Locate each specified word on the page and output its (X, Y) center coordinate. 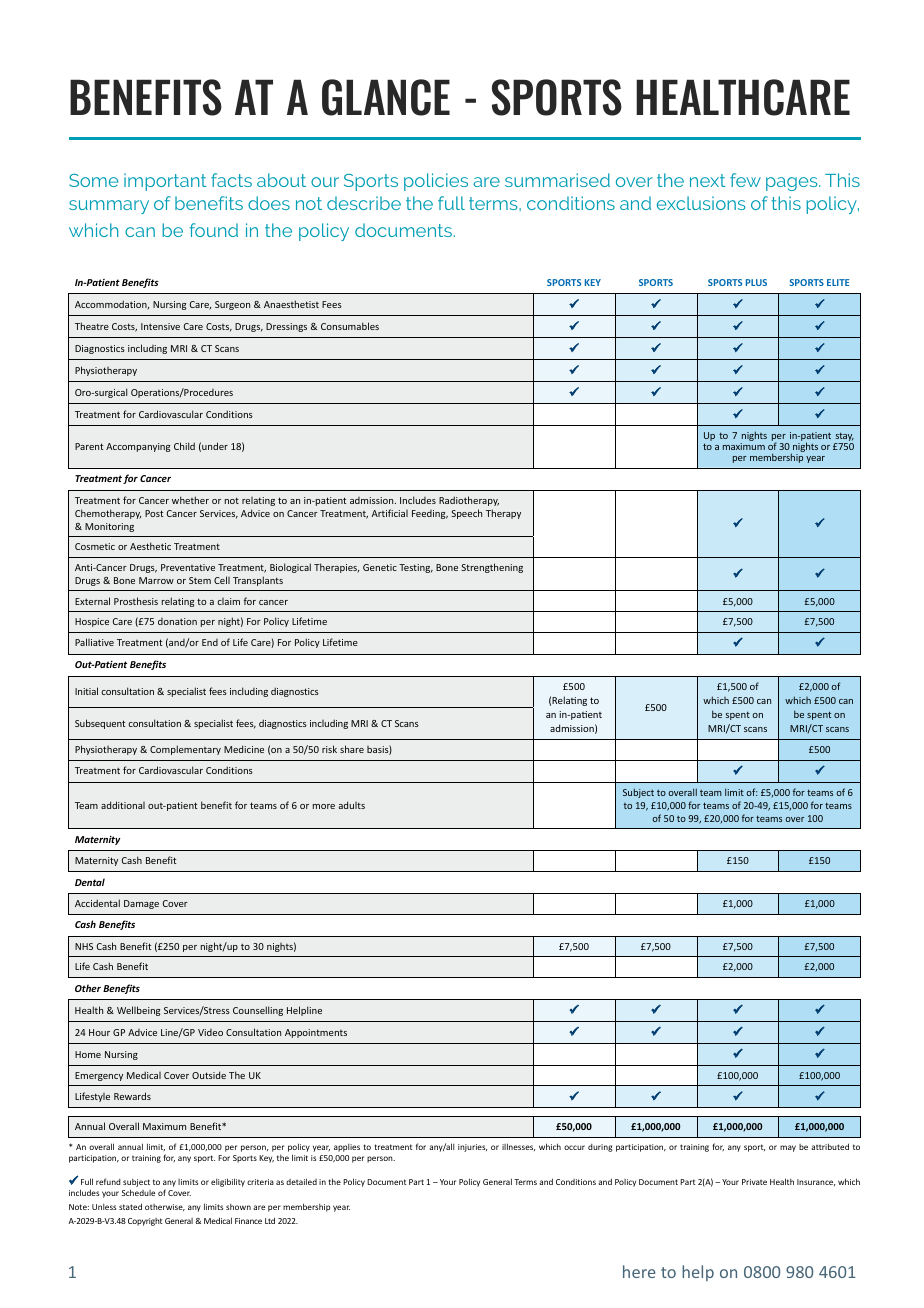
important (165, 182)
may (788, 1148)
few (745, 180)
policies (436, 182)
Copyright (145, 1222)
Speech (466, 514)
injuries (472, 1148)
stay (844, 438)
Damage (141, 904)
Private (754, 1182)
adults (352, 805)
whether (190, 500)
